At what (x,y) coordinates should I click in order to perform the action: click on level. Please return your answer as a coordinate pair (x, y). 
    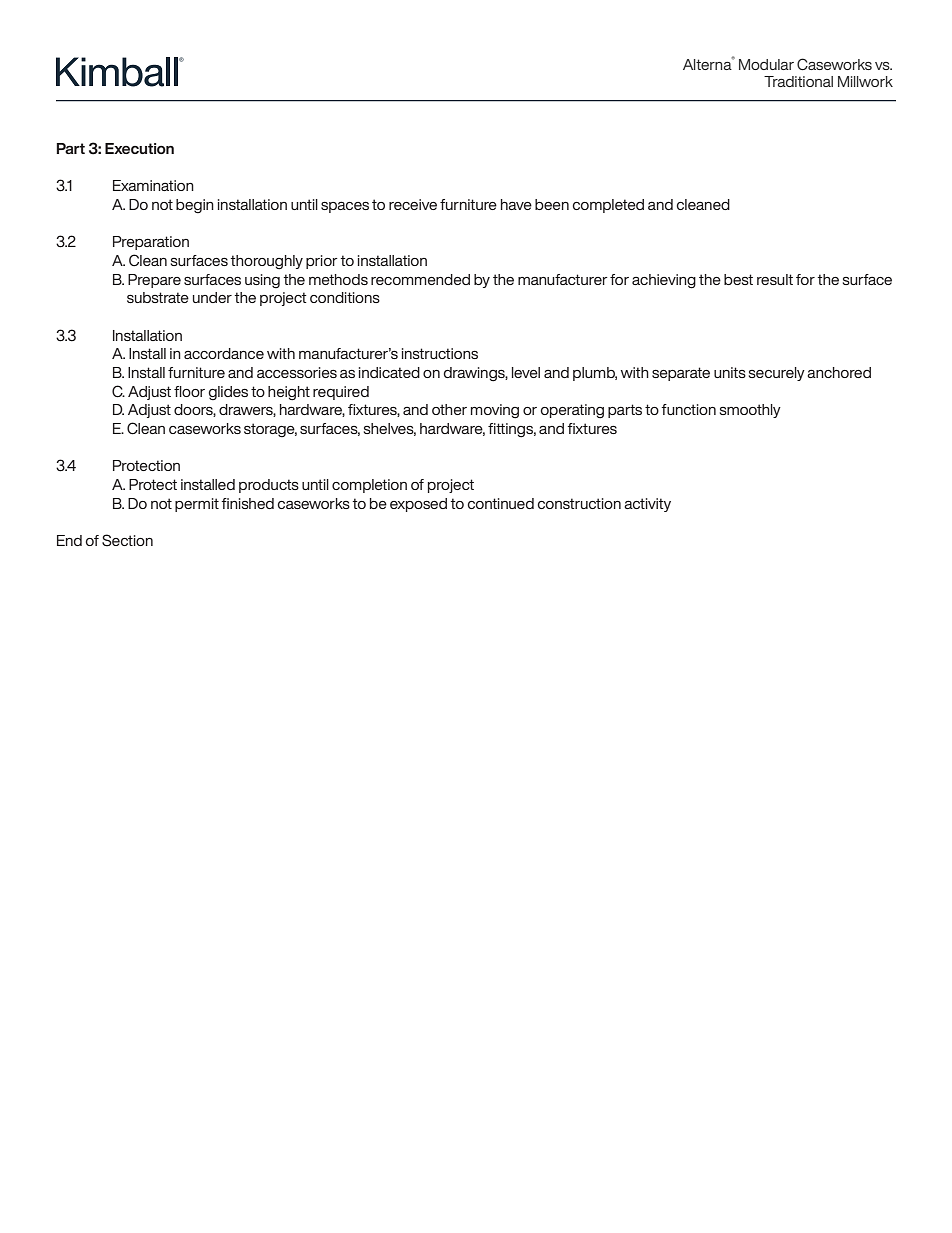
    Looking at the image, I should click on (526, 372).
